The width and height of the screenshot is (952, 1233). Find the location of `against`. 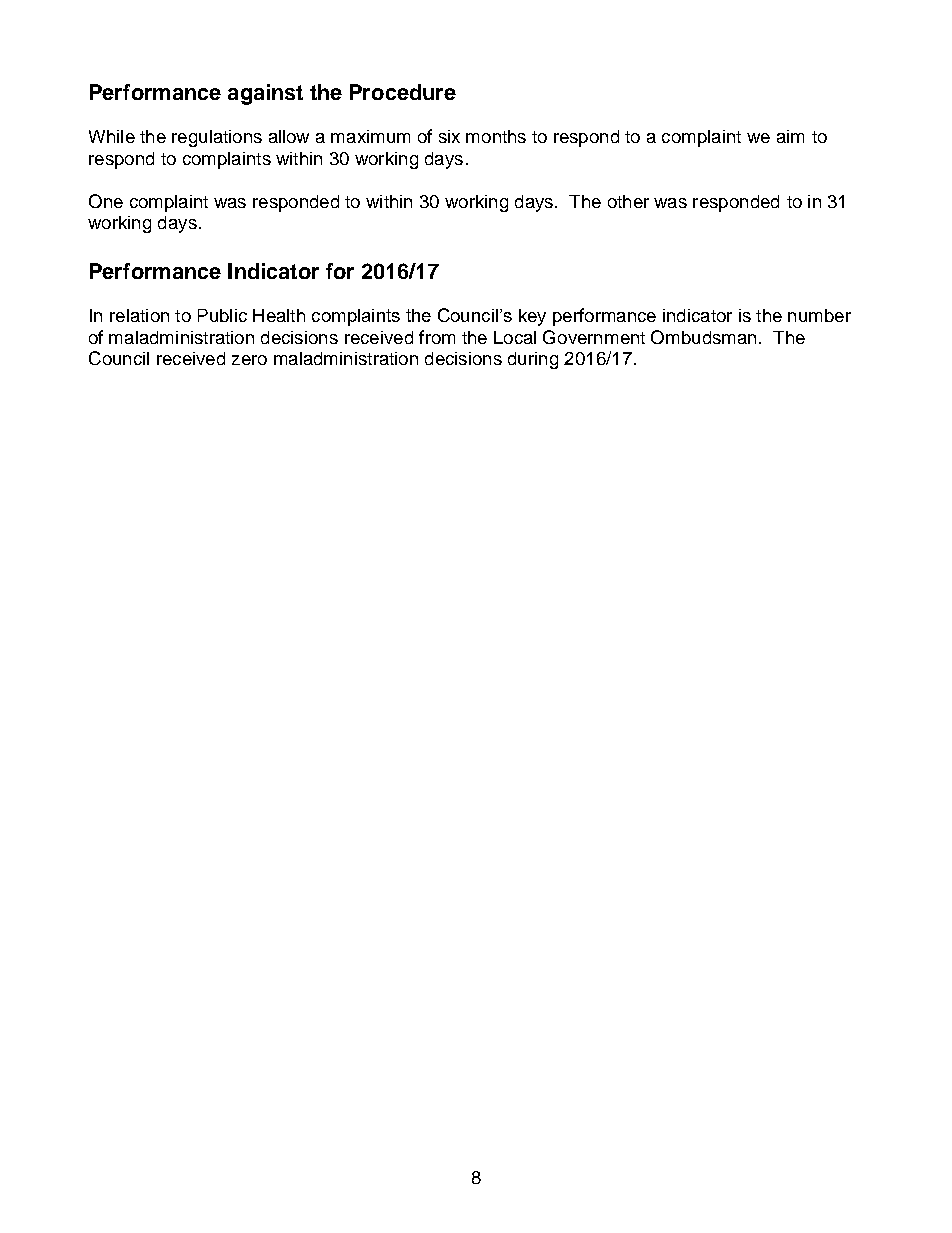

against is located at coordinates (265, 94).
